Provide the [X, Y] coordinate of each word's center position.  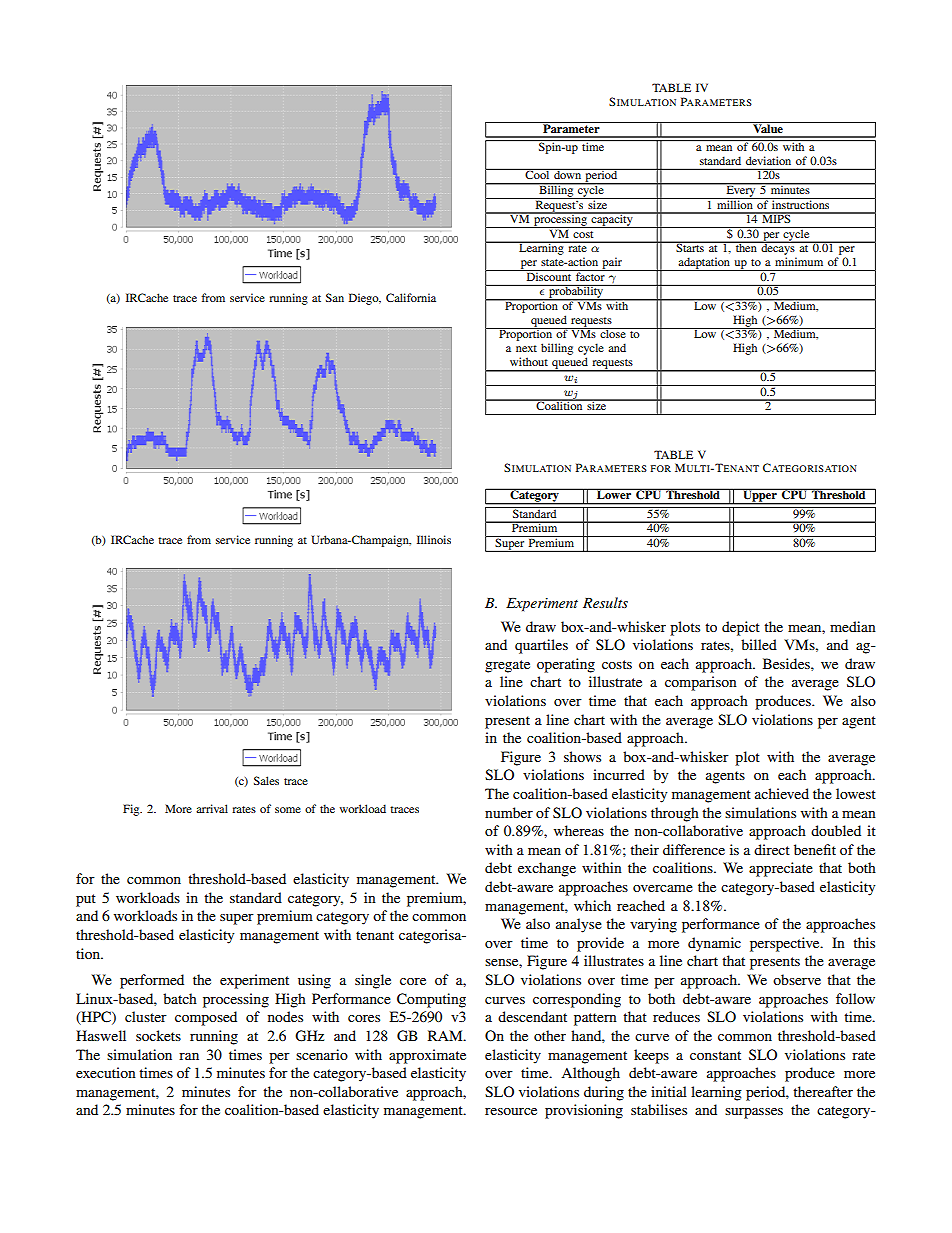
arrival [212, 808]
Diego [365, 299]
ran [189, 1056]
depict [741, 628]
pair [612, 264]
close [613, 333]
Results [605, 602]
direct [772, 849]
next [526, 348]
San [335, 297]
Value [768, 127]
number [509, 812]
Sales [266, 780]
